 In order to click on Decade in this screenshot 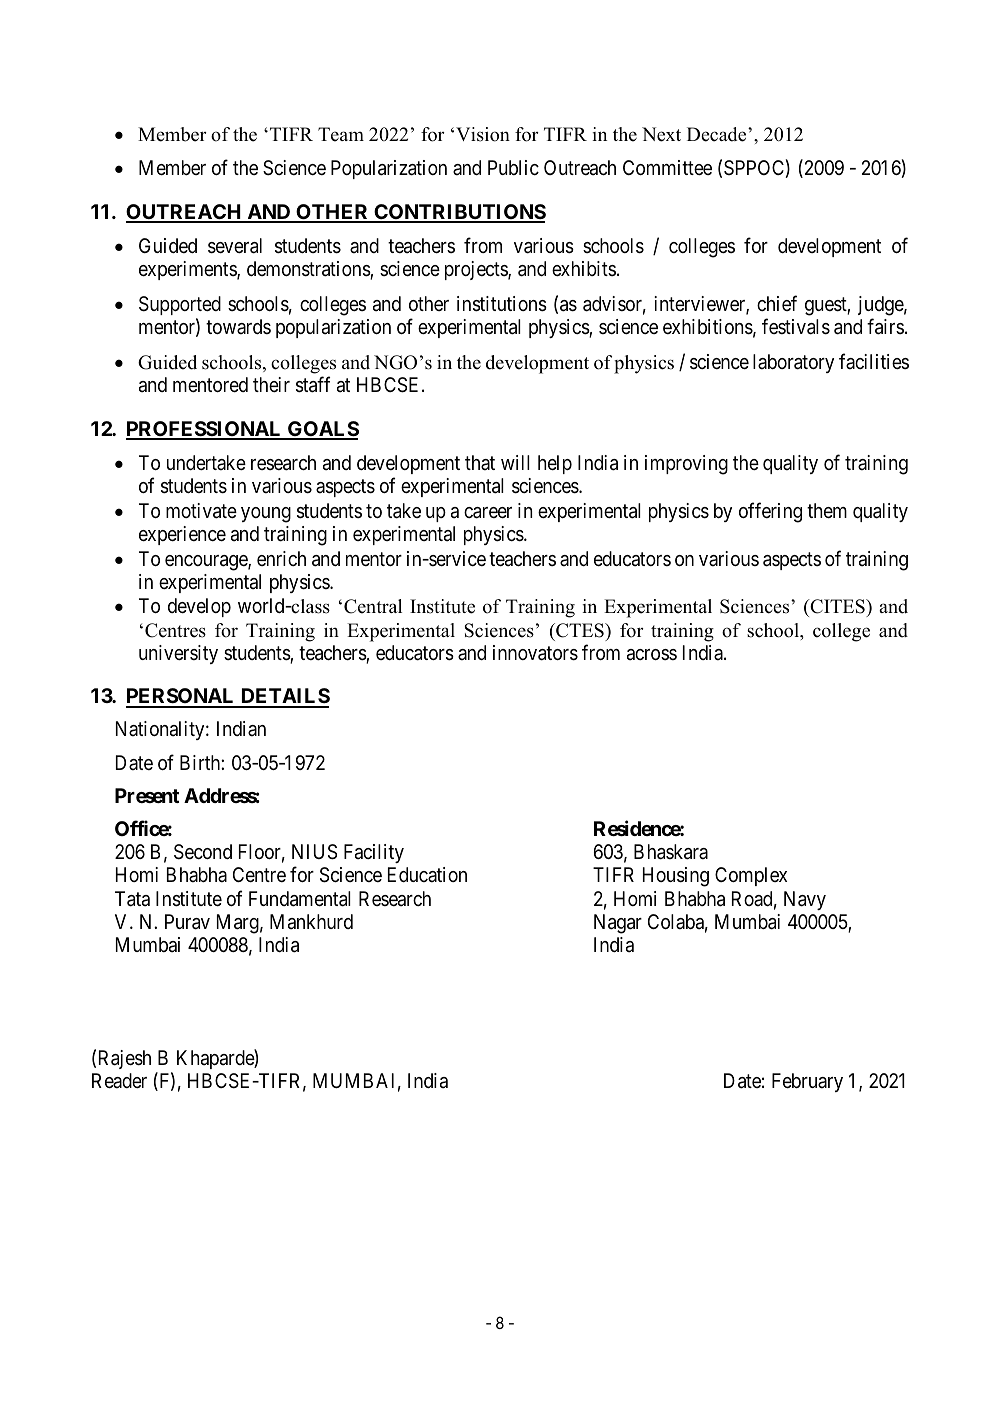, I will do `click(718, 134)`.
